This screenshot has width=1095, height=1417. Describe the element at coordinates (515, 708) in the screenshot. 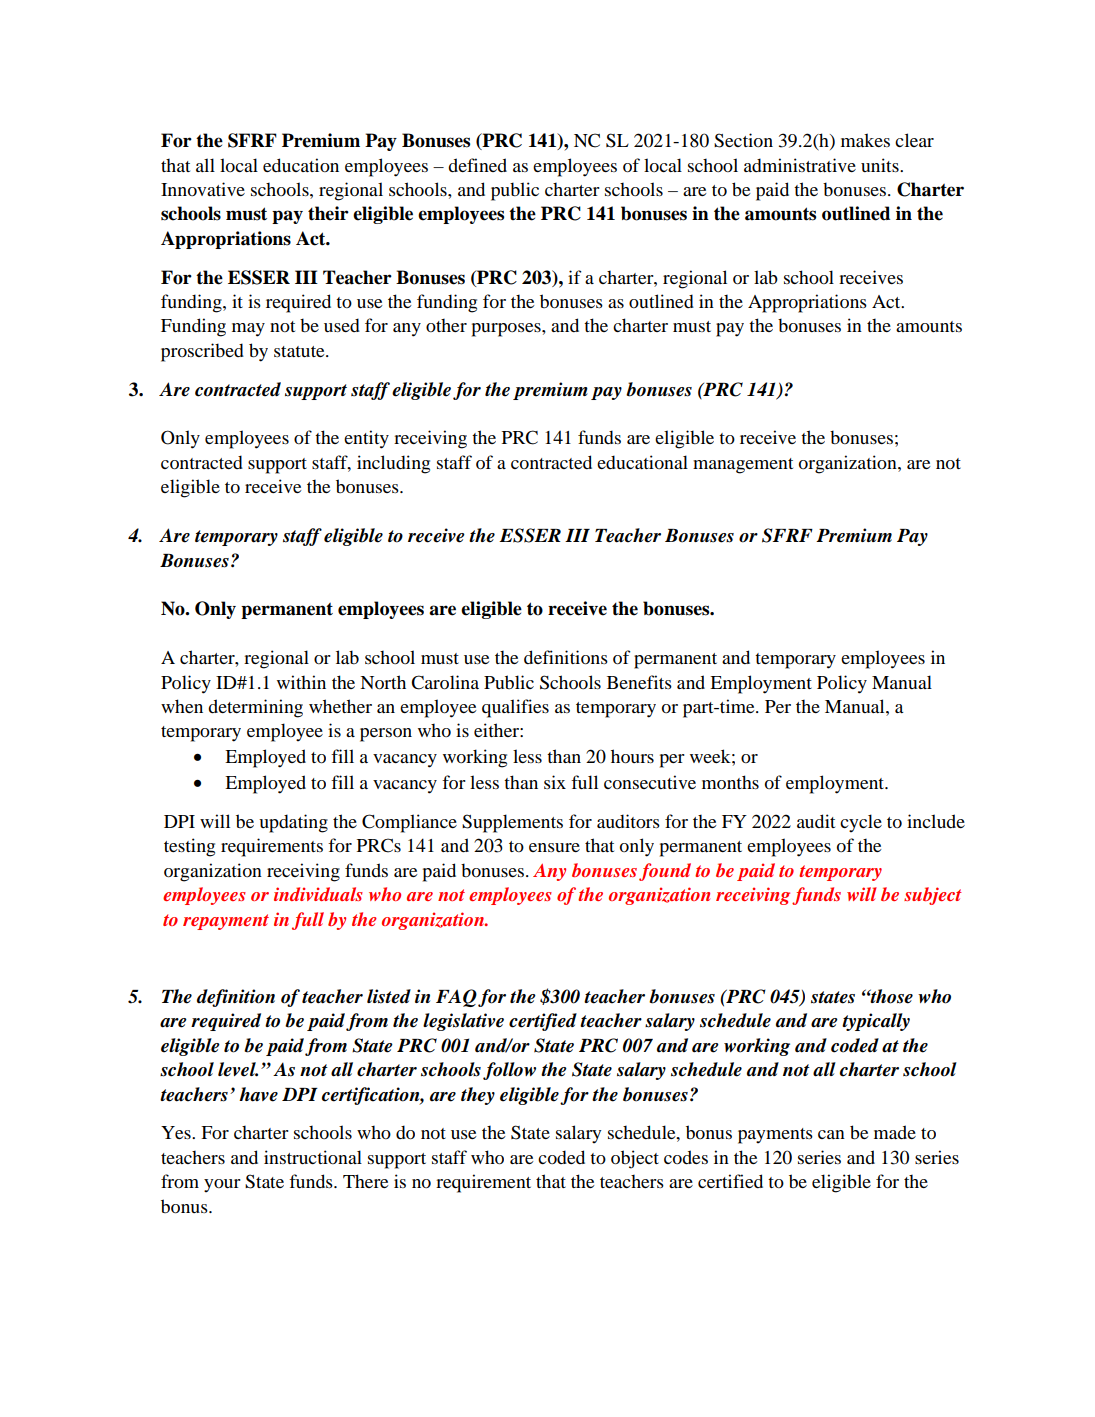

I see `qualifies` at that location.
